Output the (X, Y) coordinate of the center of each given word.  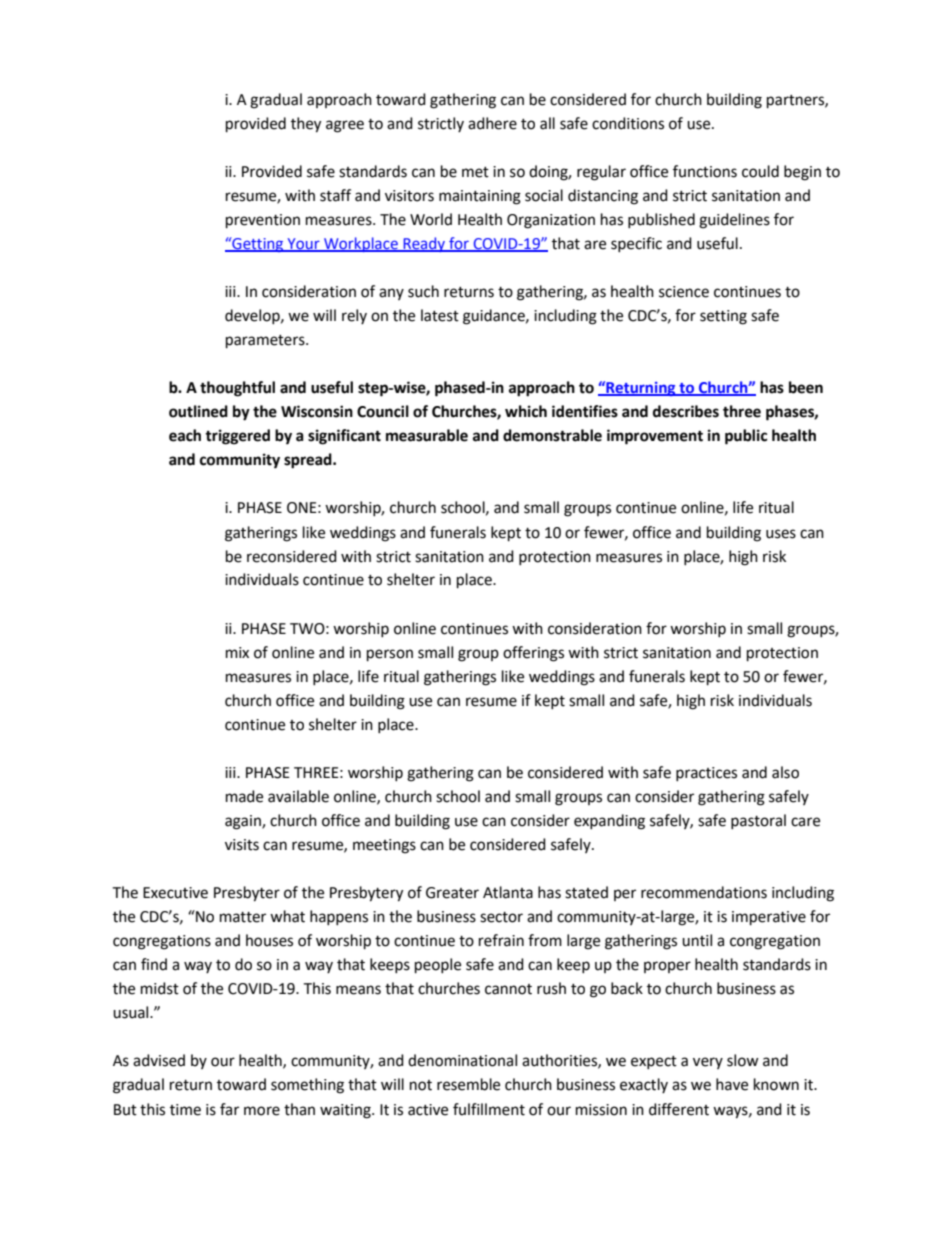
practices (706, 774)
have (732, 1084)
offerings (533, 654)
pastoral (758, 821)
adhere (492, 123)
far (229, 1109)
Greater (452, 893)
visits (242, 845)
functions (705, 171)
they (306, 125)
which (526, 411)
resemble (468, 1084)
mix (237, 652)
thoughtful (237, 389)
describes (686, 411)
